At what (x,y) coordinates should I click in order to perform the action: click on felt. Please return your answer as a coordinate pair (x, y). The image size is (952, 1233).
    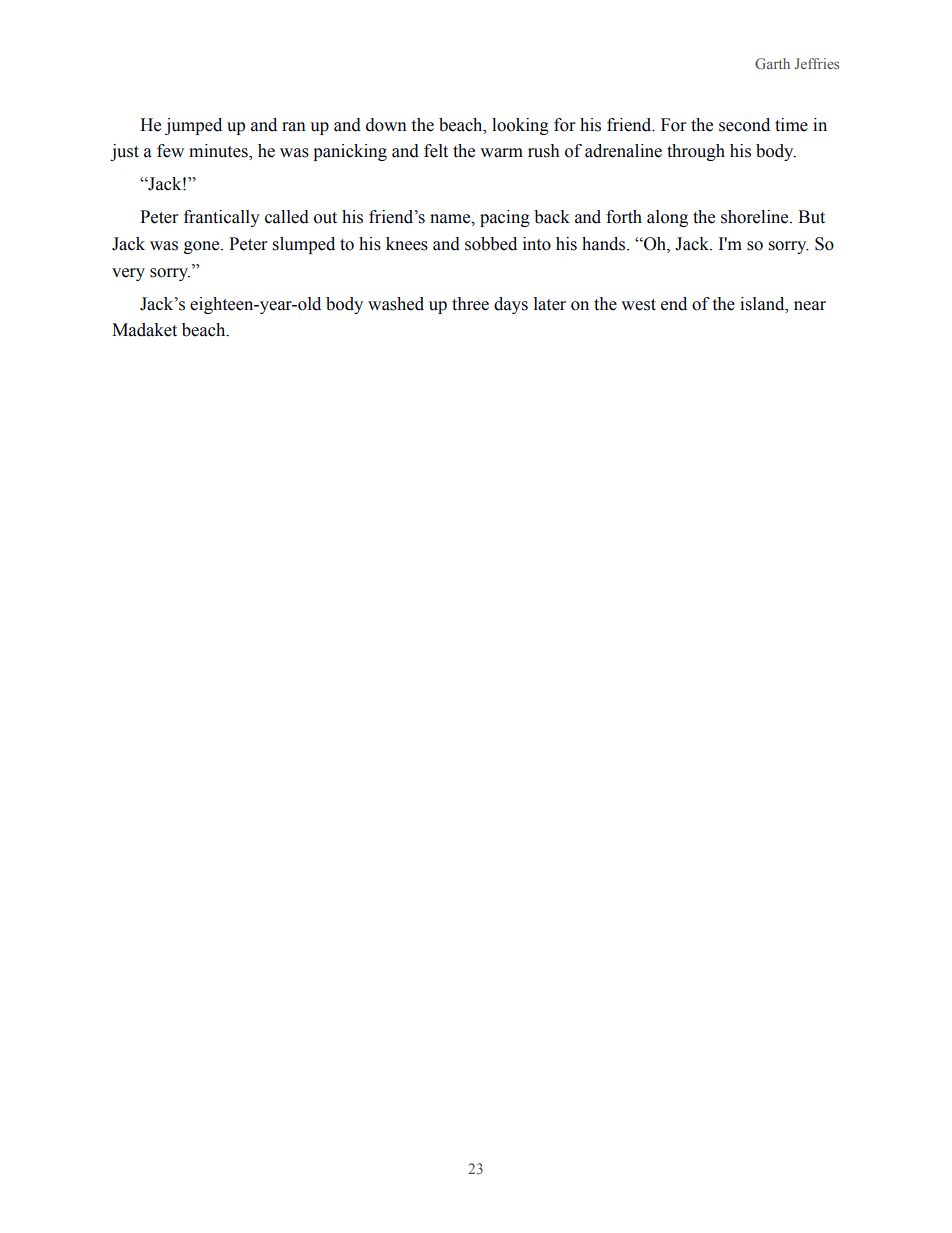
    Looking at the image, I should click on (436, 151).
